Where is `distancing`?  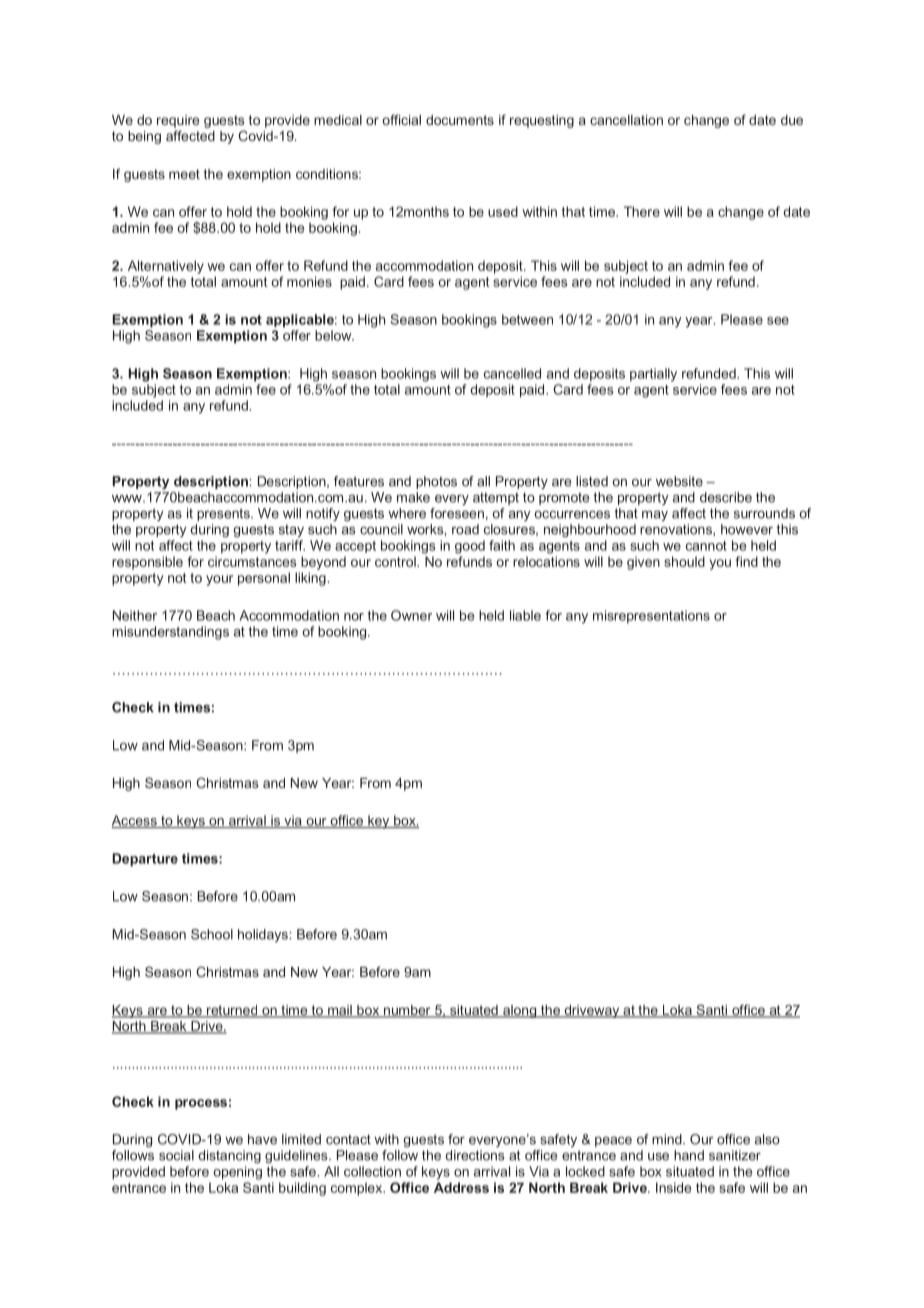
distancing is located at coordinates (229, 1156).
